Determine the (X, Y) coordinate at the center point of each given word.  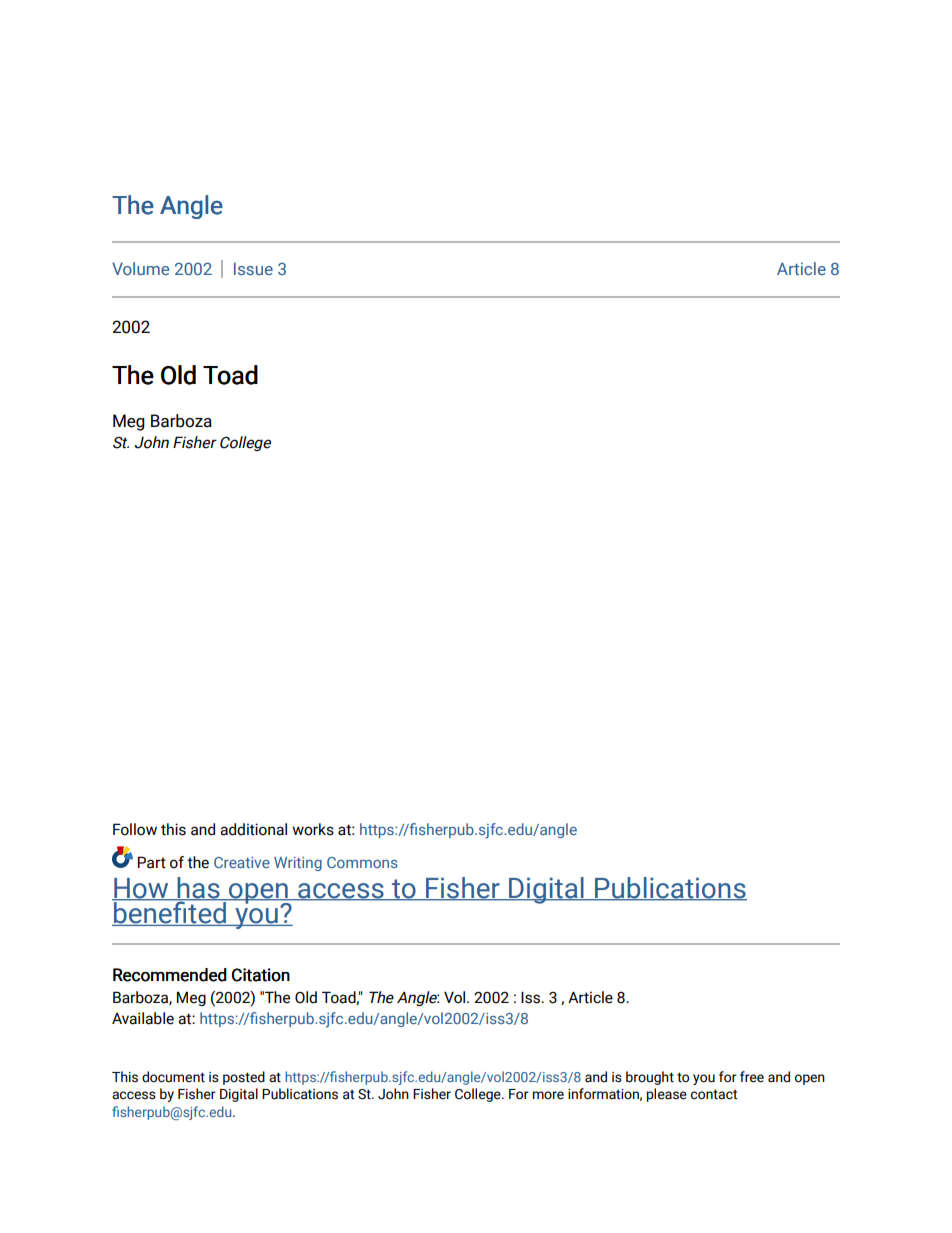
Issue (253, 268)
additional (253, 829)
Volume (140, 268)
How (141, 889)
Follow (135, 829)
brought (650, 1078)
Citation (261, 975)
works (313, 829)
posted (244, 1078)
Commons (362, 862)
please (667, 1095)
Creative (242, 862)
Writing (298, 864)
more (548, 1095)
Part (152, 862)
